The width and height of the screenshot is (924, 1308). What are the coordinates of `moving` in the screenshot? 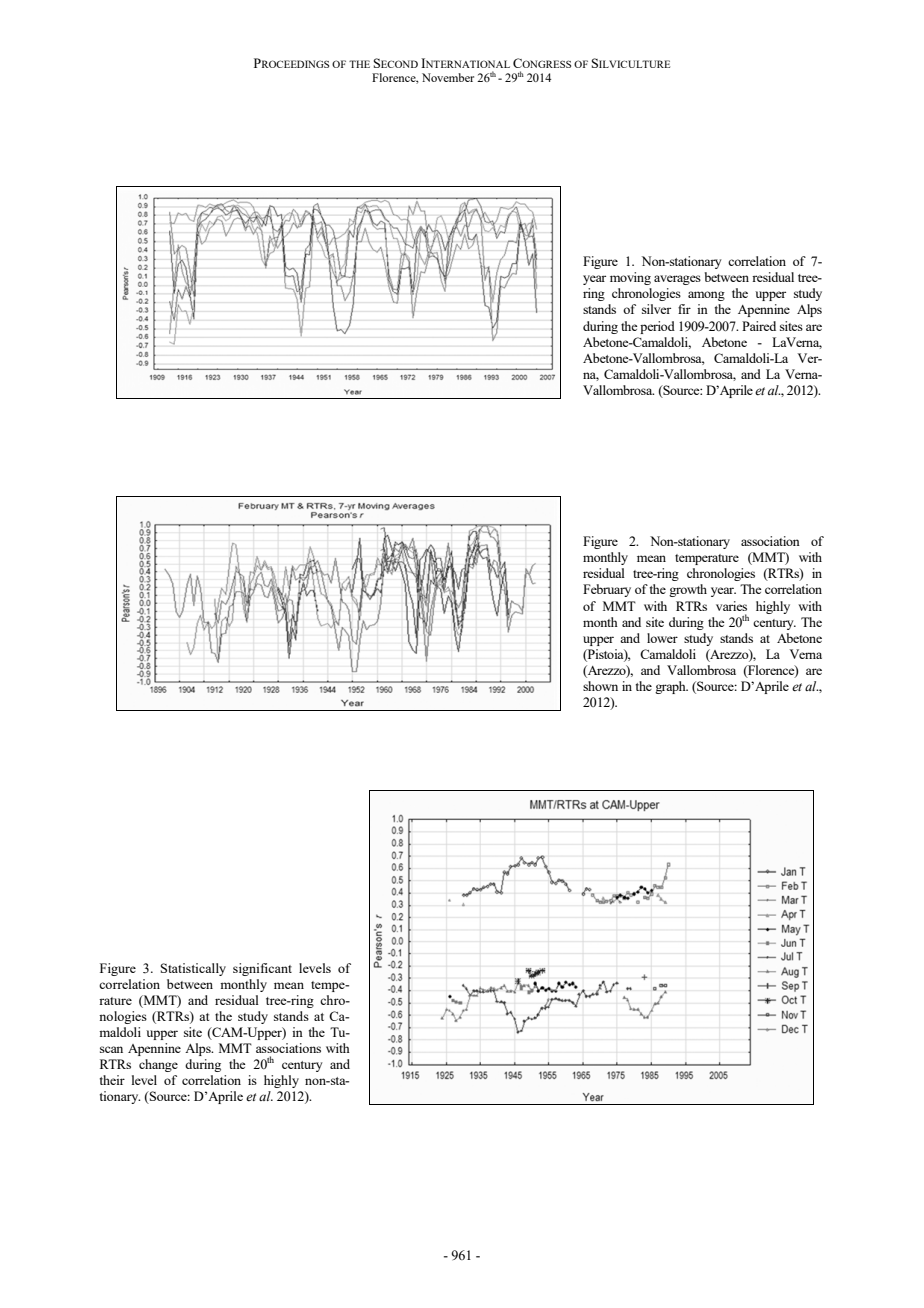 It's located at (630, 278).
